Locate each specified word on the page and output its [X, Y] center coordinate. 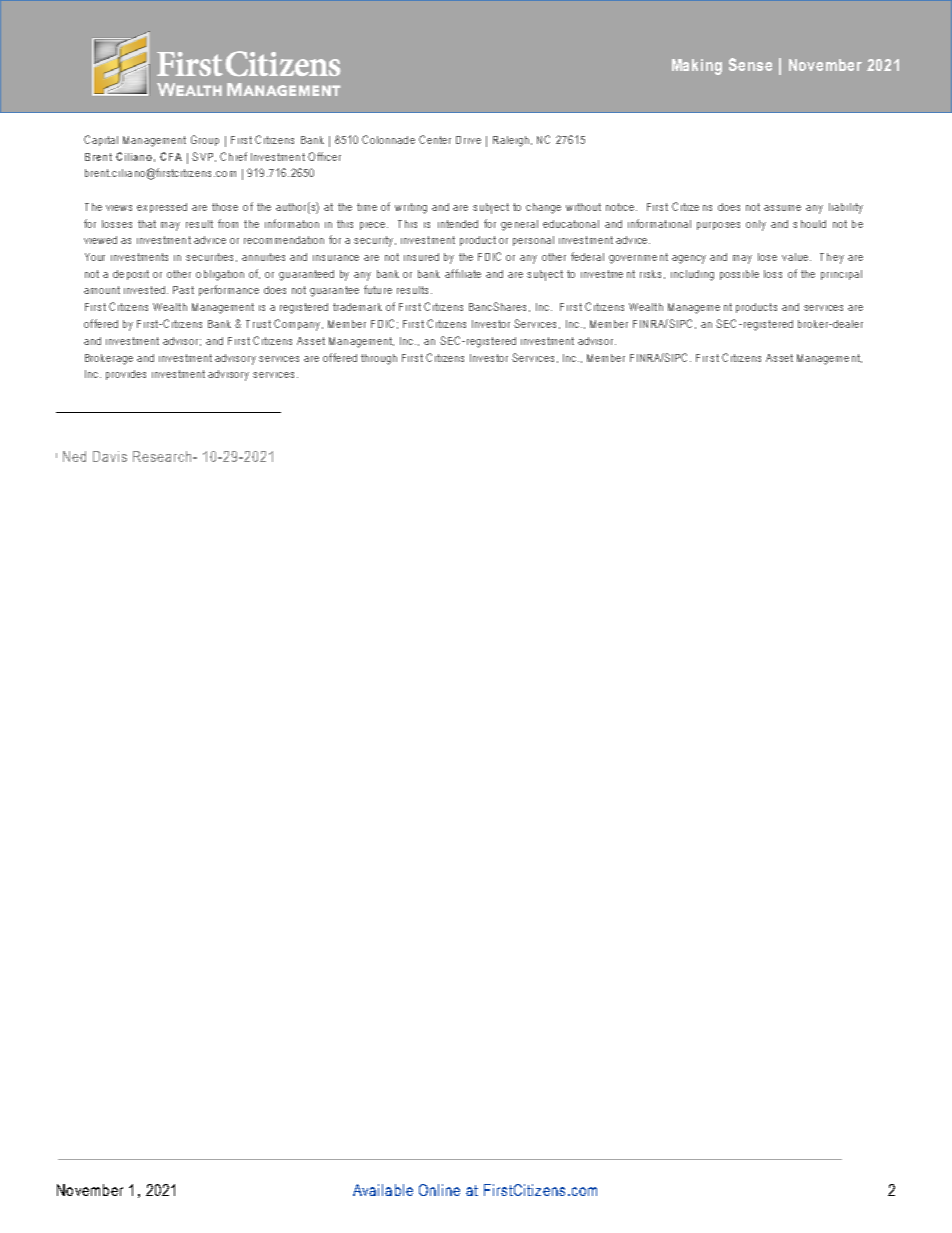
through [379, 359]
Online [439, 1190]
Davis [110, 456]
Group [205, 140]
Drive [468, 140]
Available [383, 1190]
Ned [74, 456]
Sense [750, 64]
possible [739, 275]
